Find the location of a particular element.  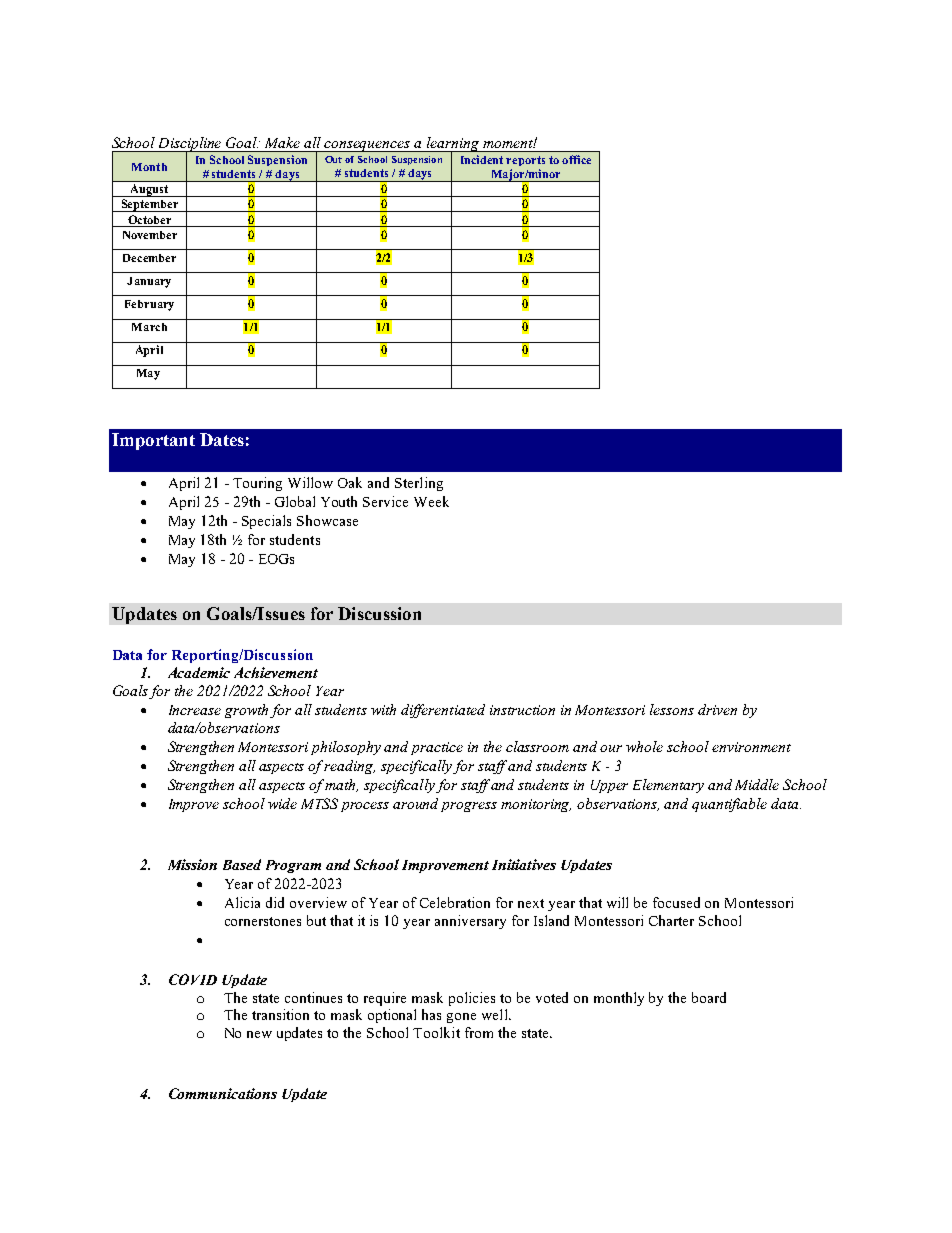

Touring is located at coordinates (257, 484).
